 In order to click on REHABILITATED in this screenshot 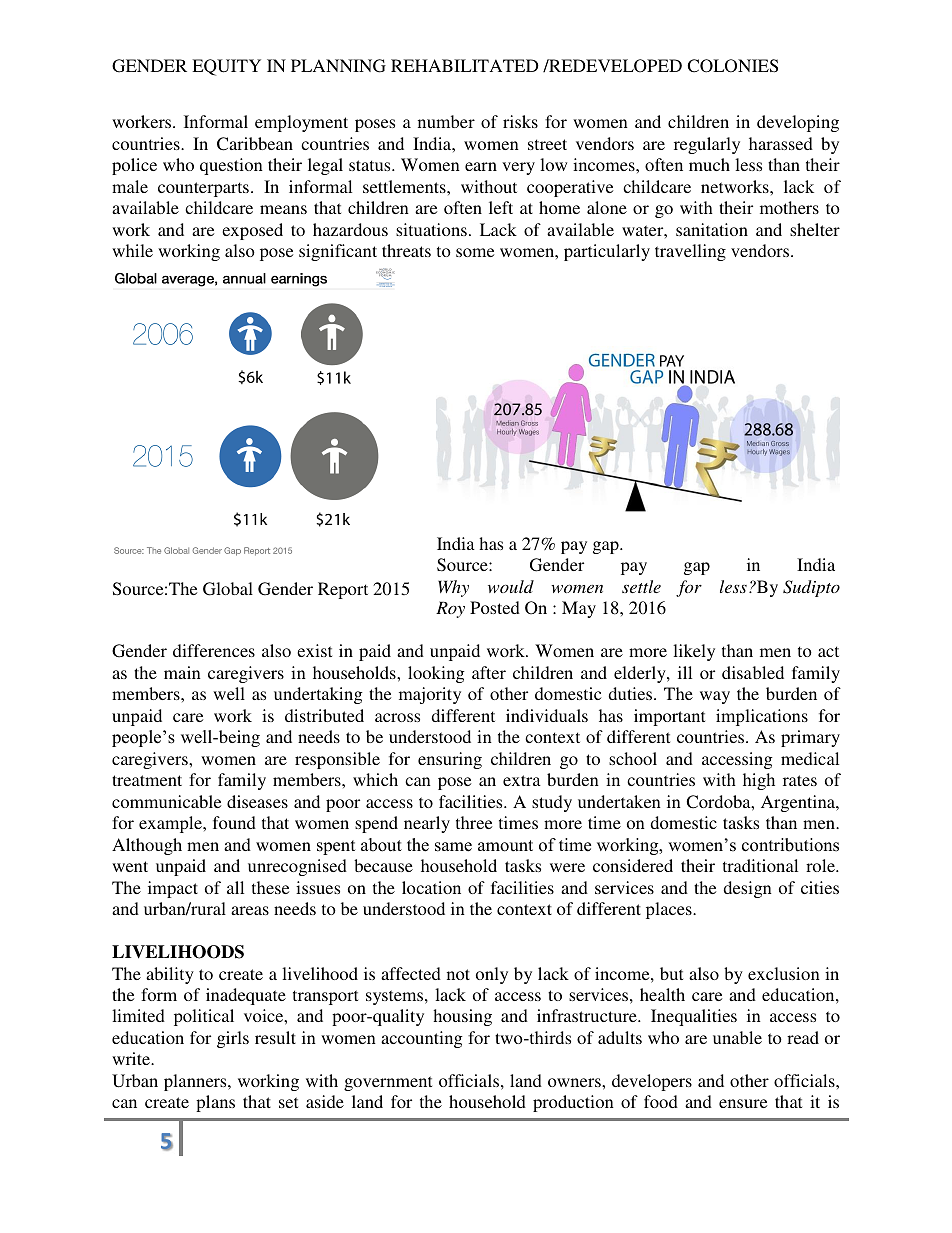, I will do `click(465, 65)`.
